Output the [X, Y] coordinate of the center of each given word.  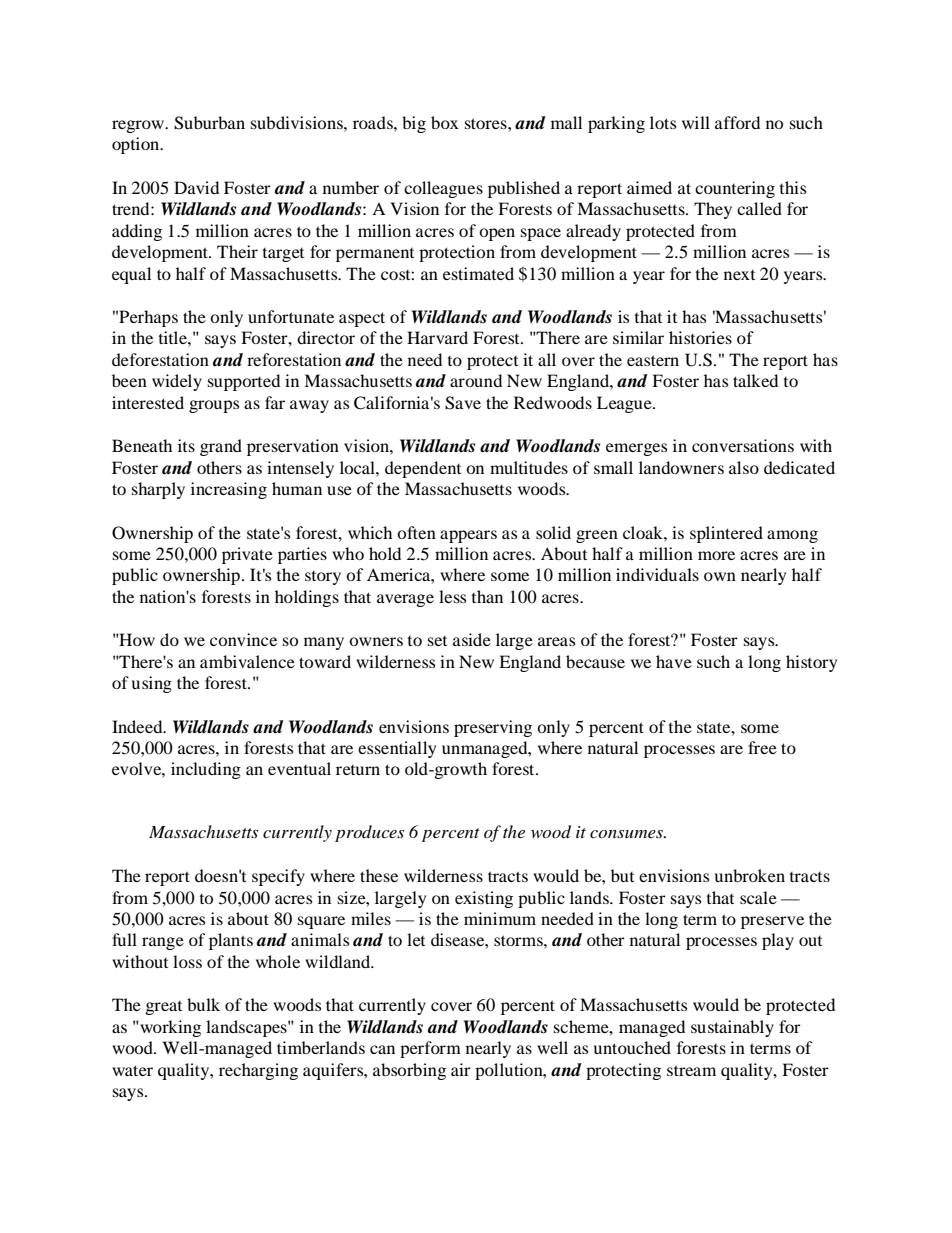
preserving [493, 728]
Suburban [209, 123]
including [206, 770]
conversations [743, 445]
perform [430, 1049]
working [169, 1028]
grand [221, 447]
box [445, 122]
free [762, 747]
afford [737, 122]
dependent [423, 469]
